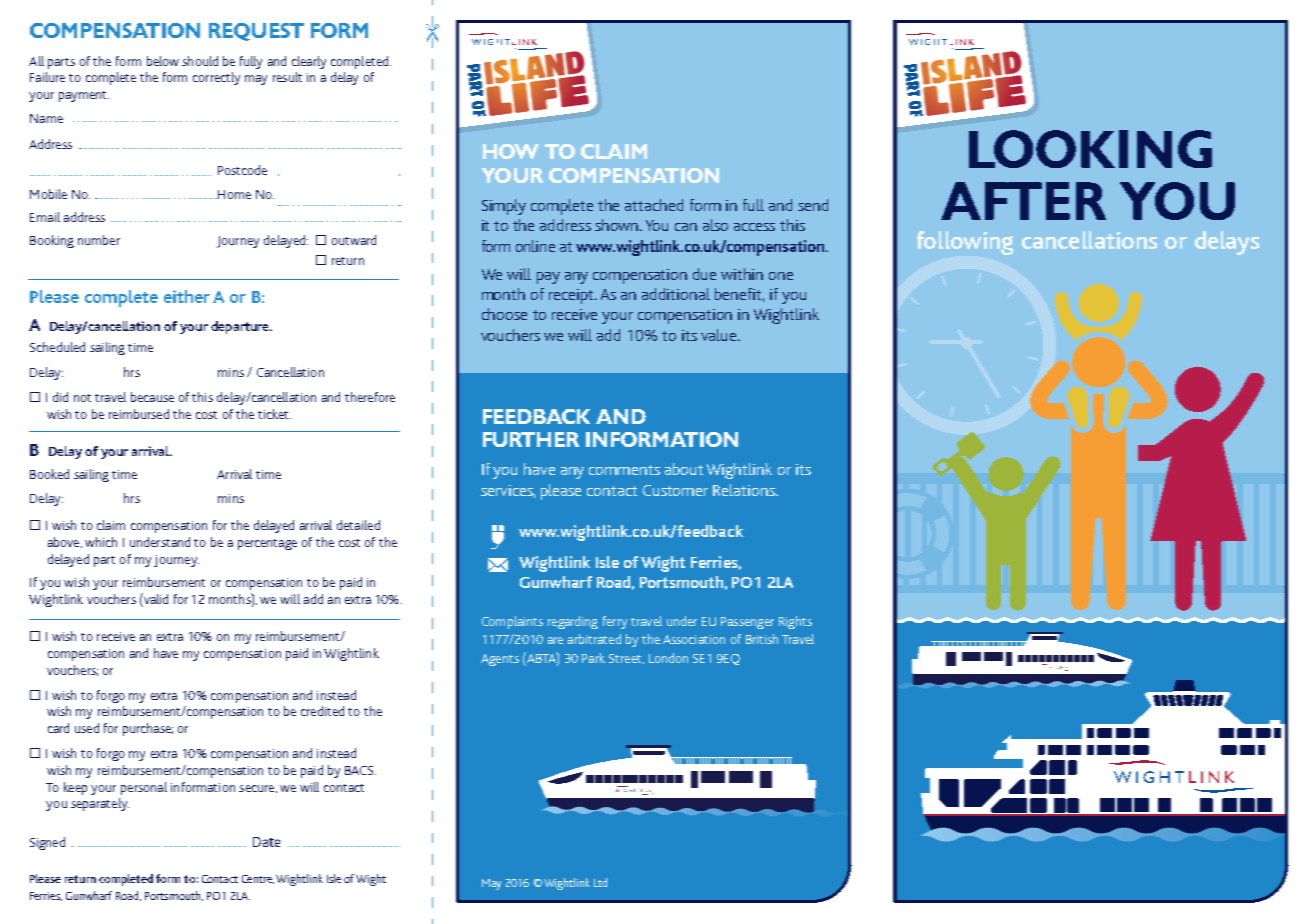 The image size is (1308, 924). I want to click on which, so click(101, 542).
